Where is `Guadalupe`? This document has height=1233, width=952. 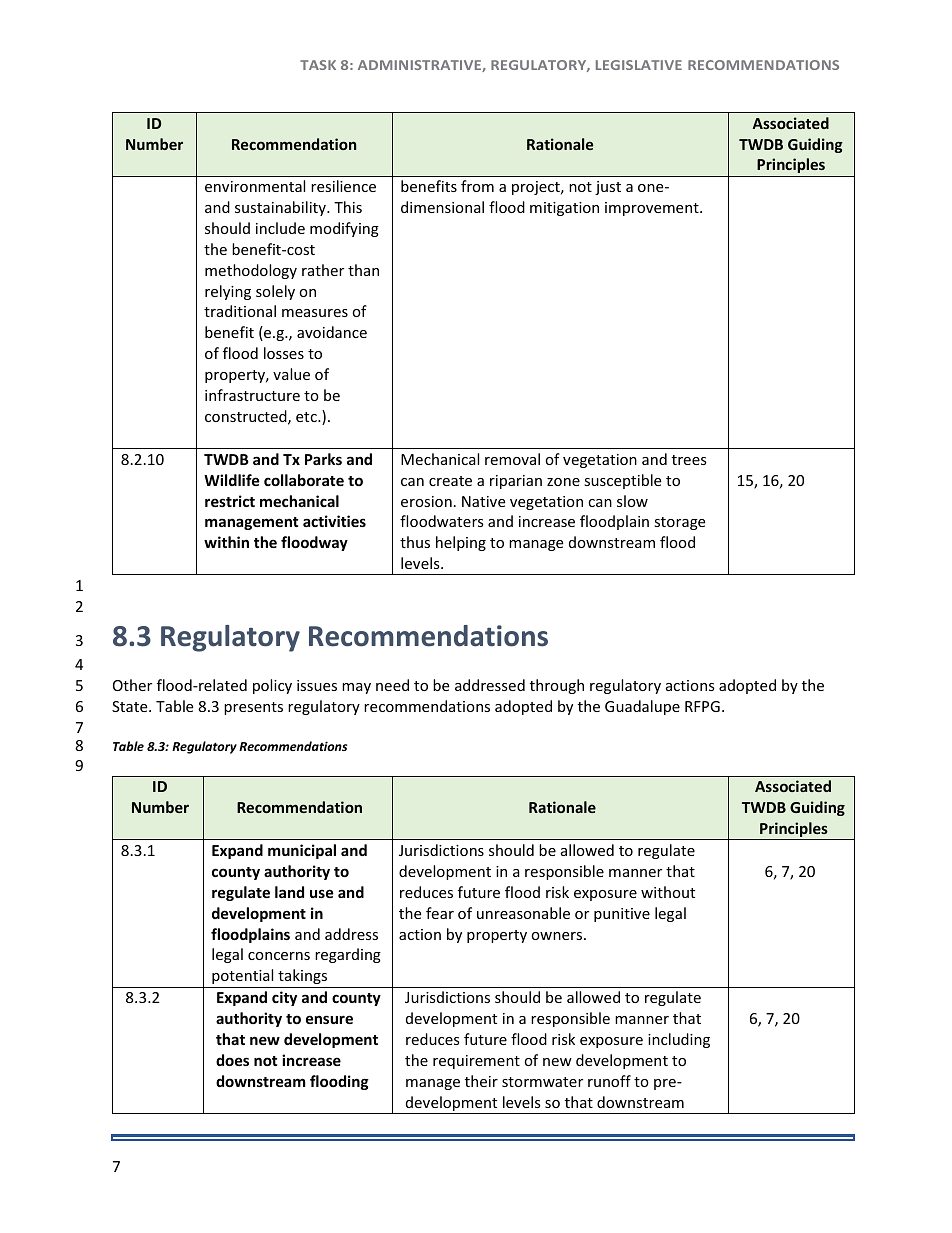 Guadalupe is located at coordinates (642, 707).
